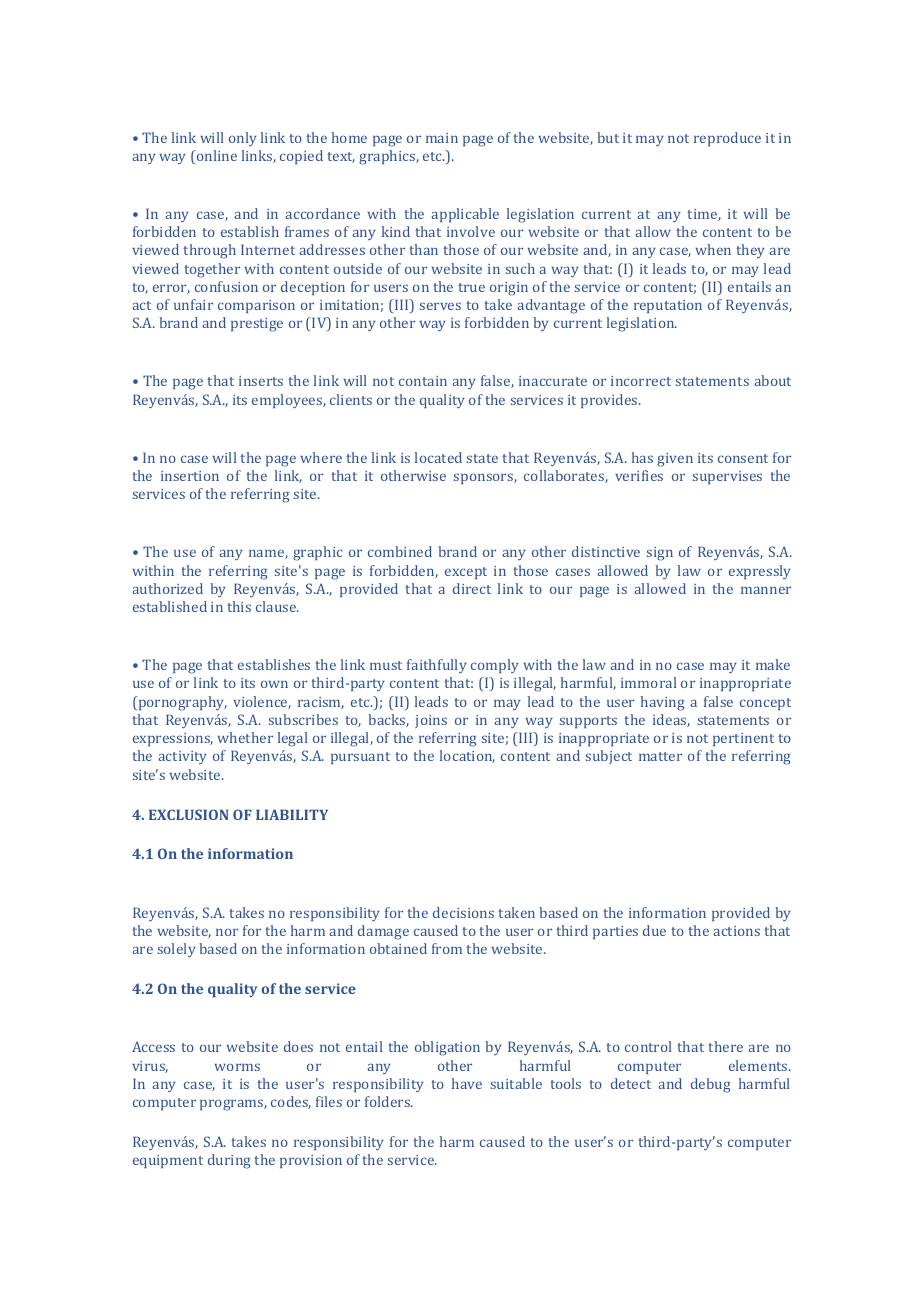 Image resolution: width=924 pixels, height=1308 pixels. Describe the element at coordinates (710, 1085) in the screenshot. I see `debug` at that location.
